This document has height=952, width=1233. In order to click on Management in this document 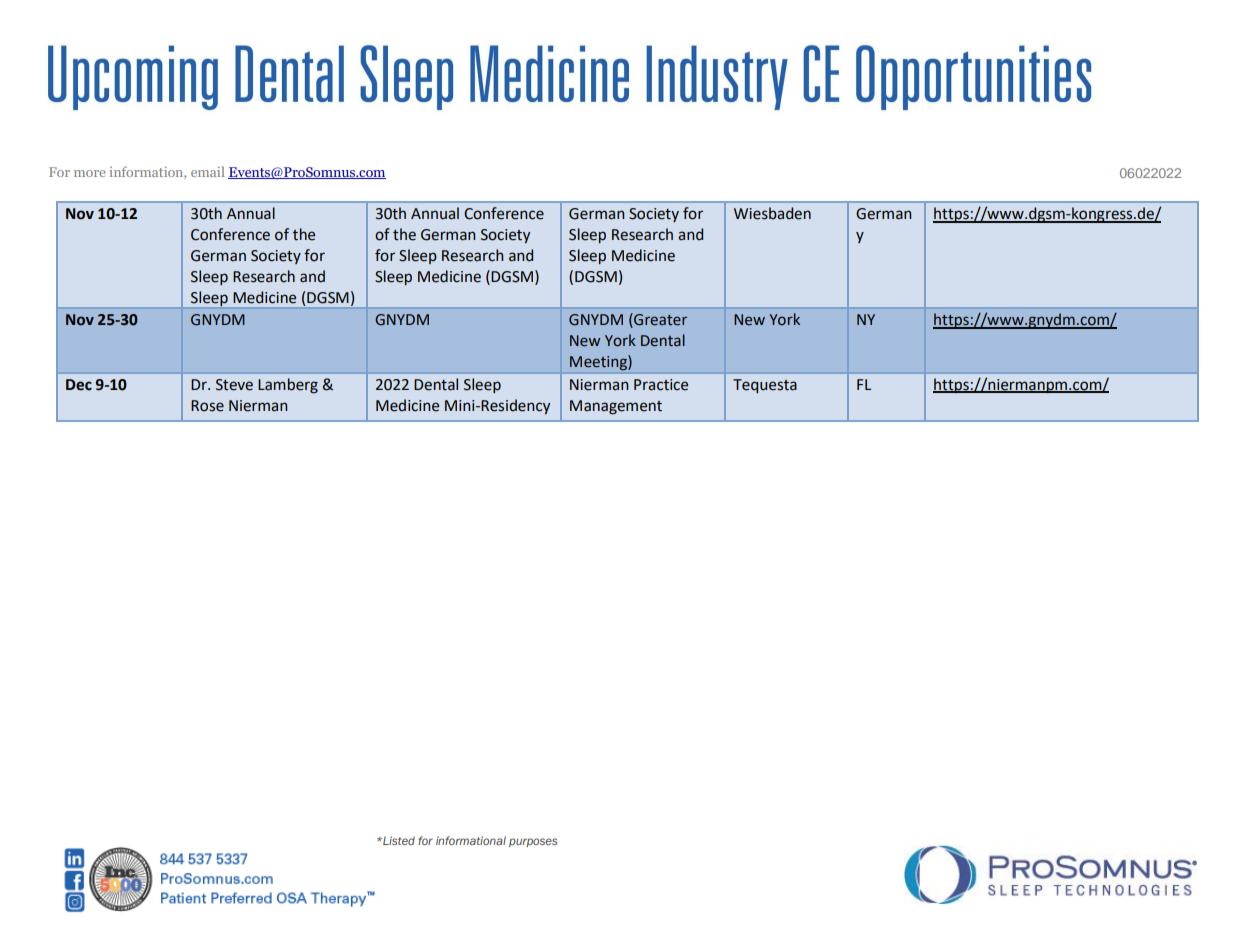, I will do `click(616, 407)`.
